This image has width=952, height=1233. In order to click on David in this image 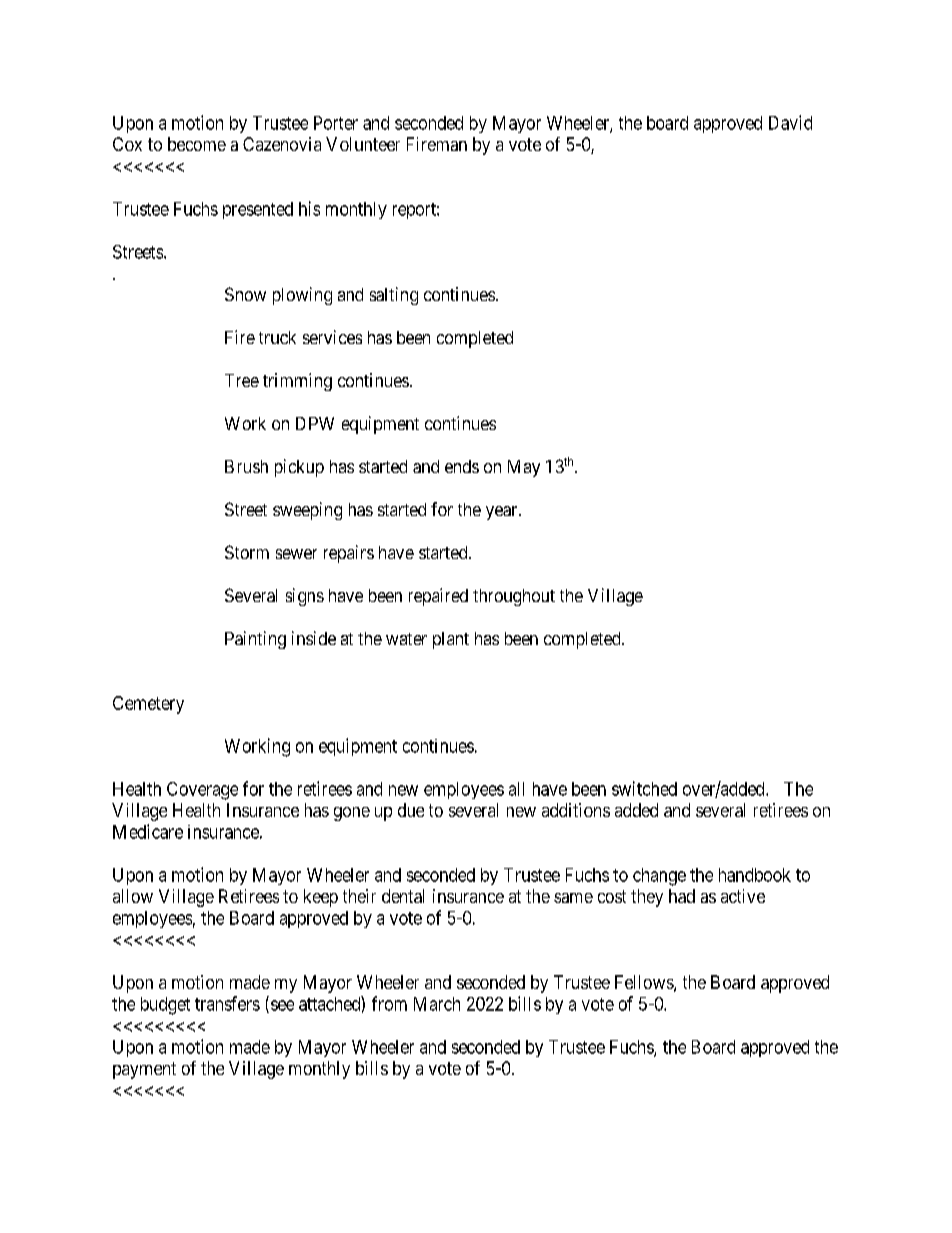, I will do `click(790, 122)`.
